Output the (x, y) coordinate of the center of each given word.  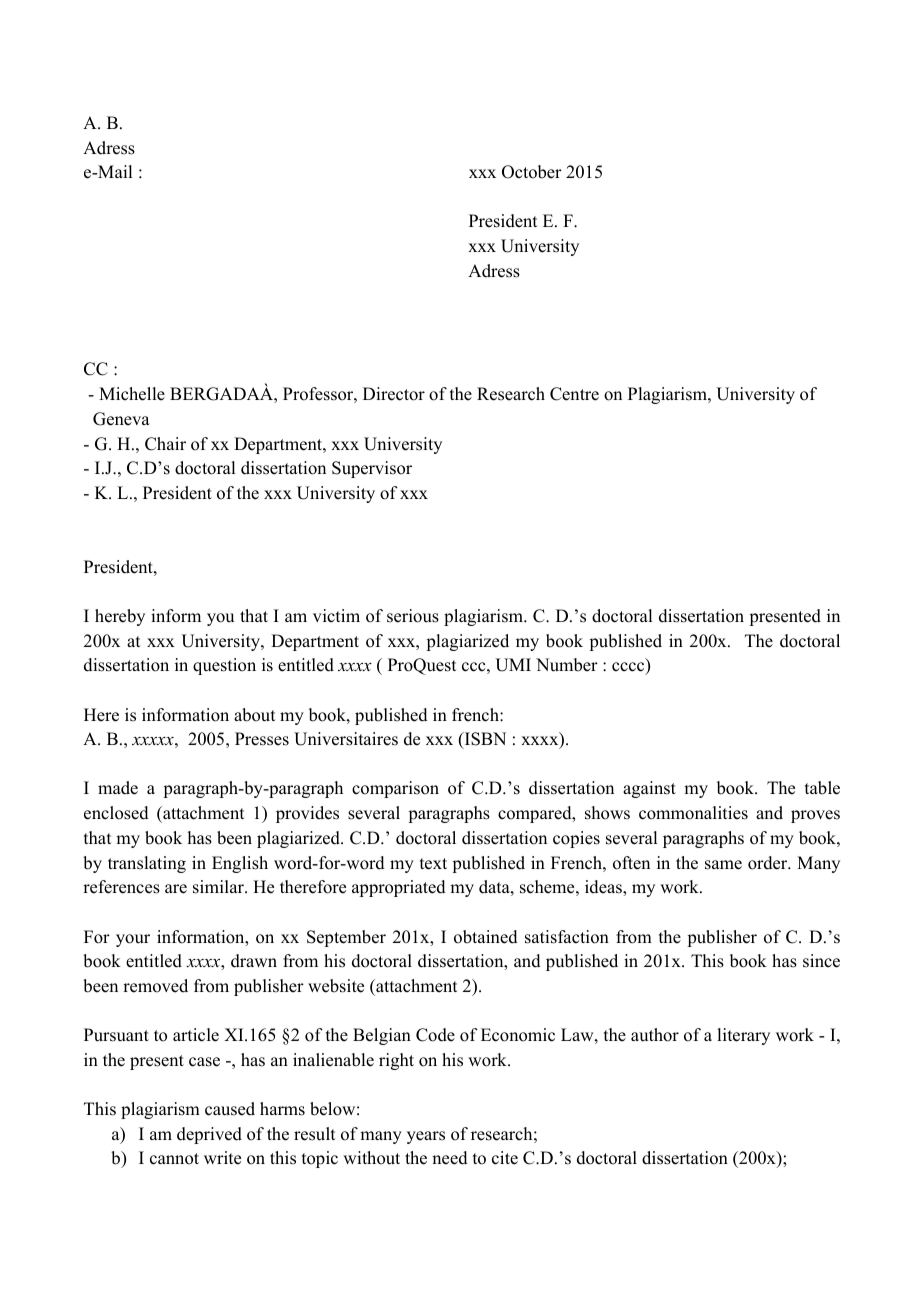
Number (567, 665)
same (723, 865)
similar (219, 887)
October (532, 172)
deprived (209, 1135)
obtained (486, 937)
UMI (513, 665)
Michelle (132, 394)
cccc (629, 668)
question (224, 666)
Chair (165, 444)
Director (394, 394)
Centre (574, 394)
